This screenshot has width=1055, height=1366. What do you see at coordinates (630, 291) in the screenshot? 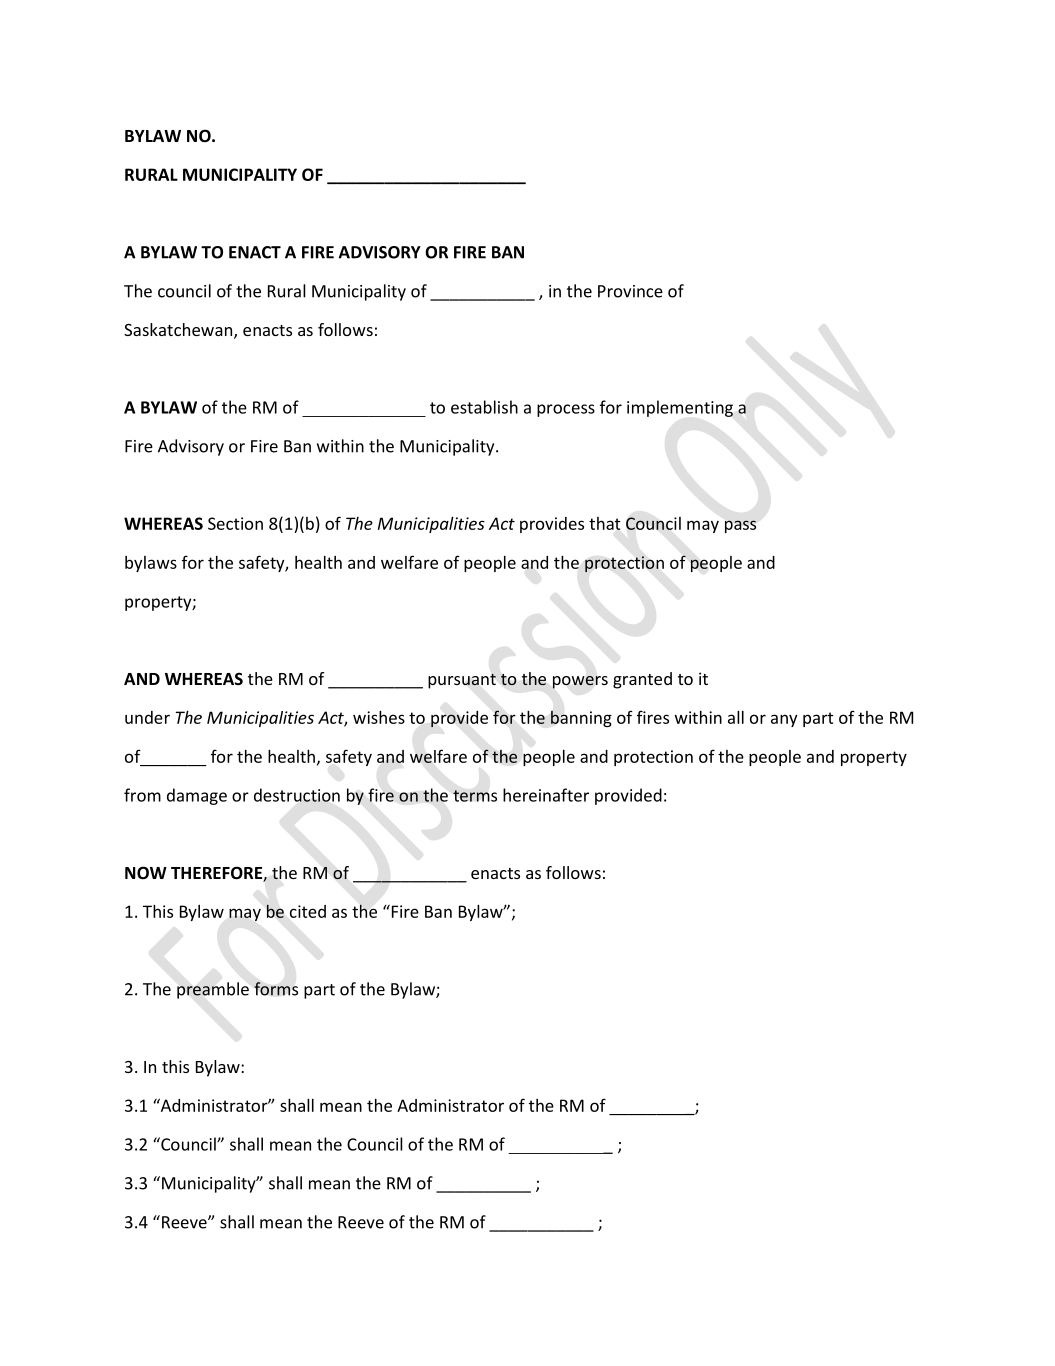
I see `Province` at bounding box center [630, 291].
